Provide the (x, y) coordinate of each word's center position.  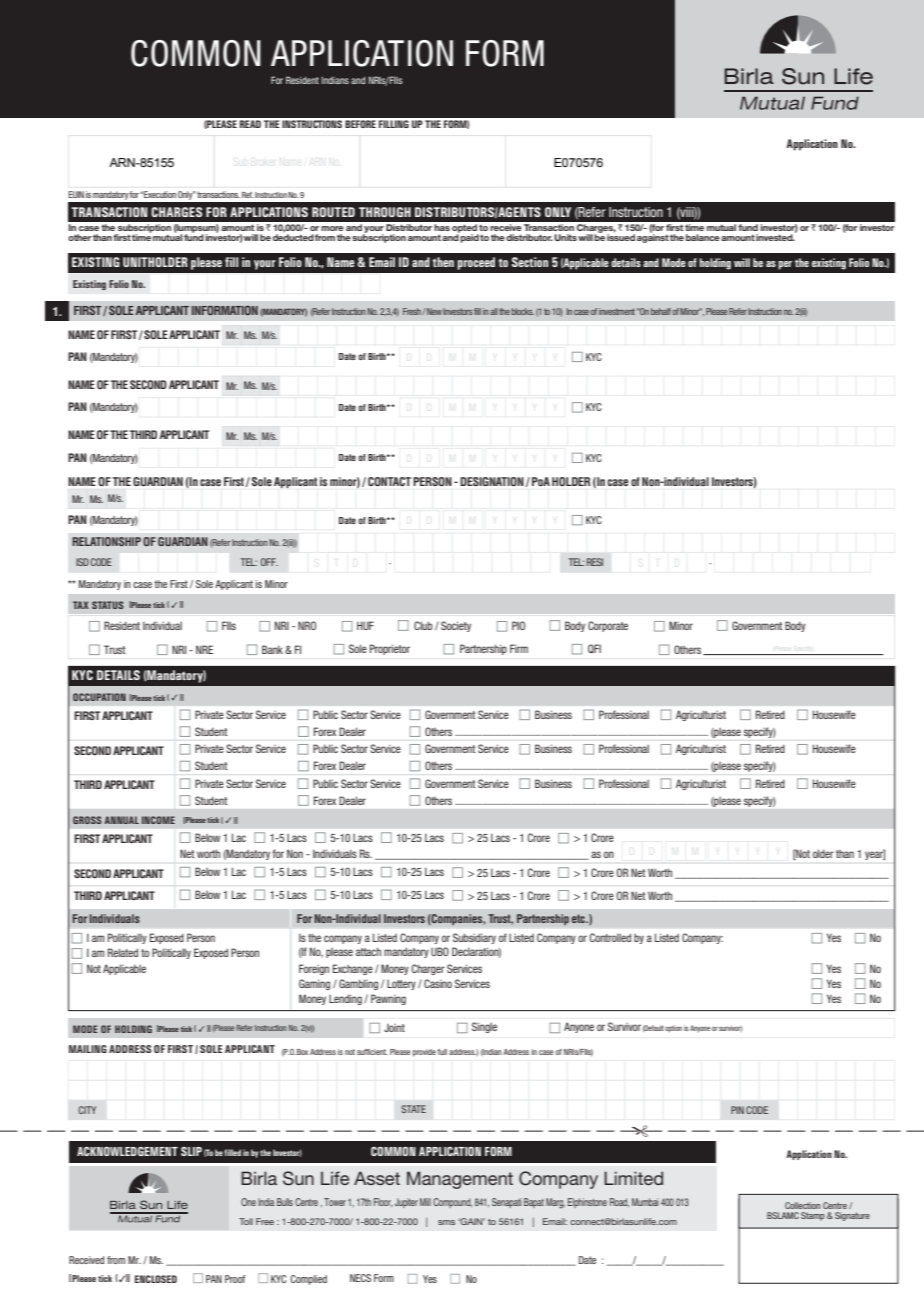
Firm (519, 648)
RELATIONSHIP (106, 541)
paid (469, 237)
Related (123, 952)
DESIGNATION (492, 481)
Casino (438, 983)
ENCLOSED (156, 1279)
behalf (661, 311)
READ (250, 124)
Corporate (608, 626)
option (673, 1028)
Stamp (813, 1216)
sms (446, 1222)
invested (775, 237)
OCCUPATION (99, 697)
